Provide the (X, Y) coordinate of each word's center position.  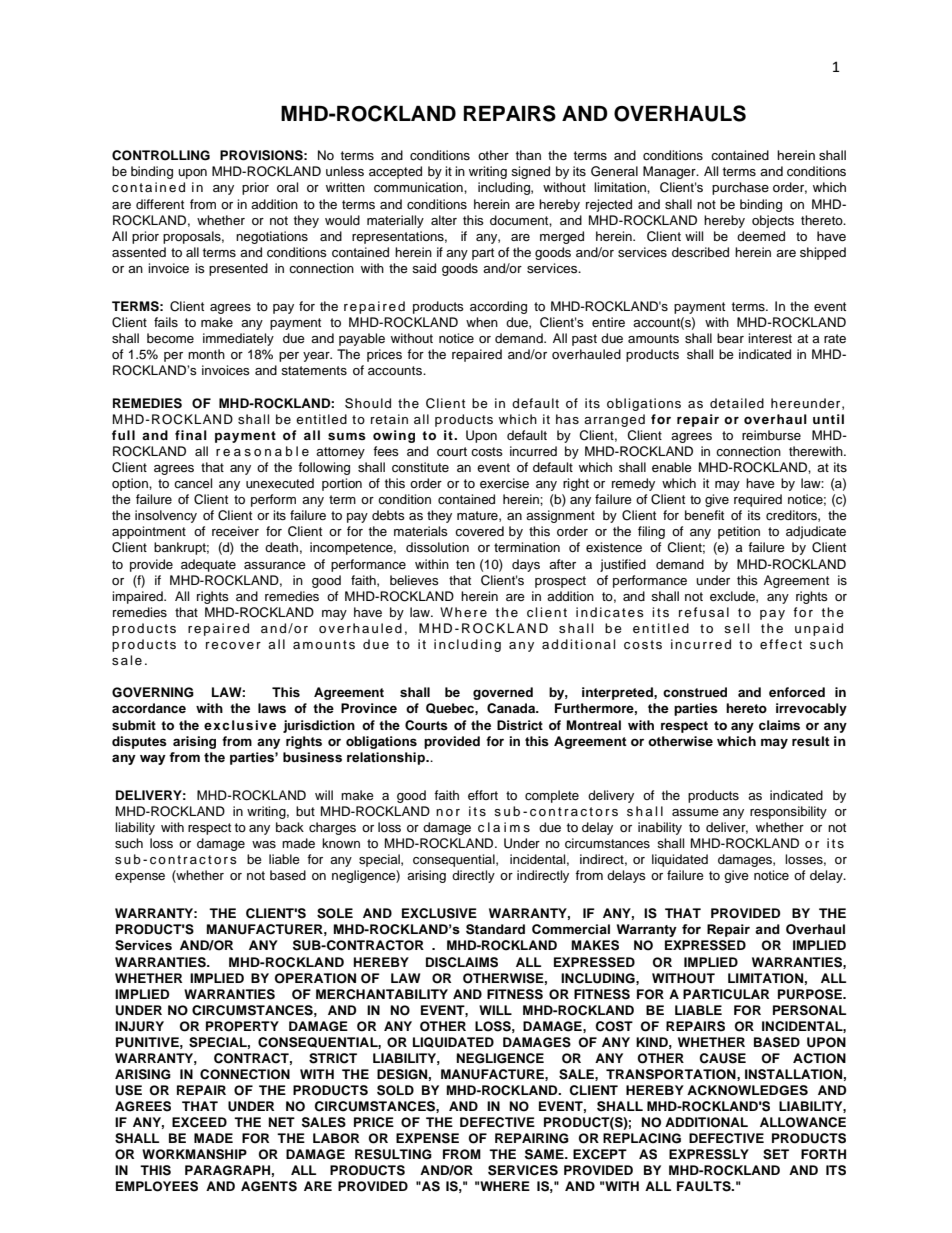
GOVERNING (153, 692)
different (160, 204)
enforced (797, 692)
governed (503, 693)
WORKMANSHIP (194, 1154)
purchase (740, 188)
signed (530, 172)
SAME (545, 1154)
